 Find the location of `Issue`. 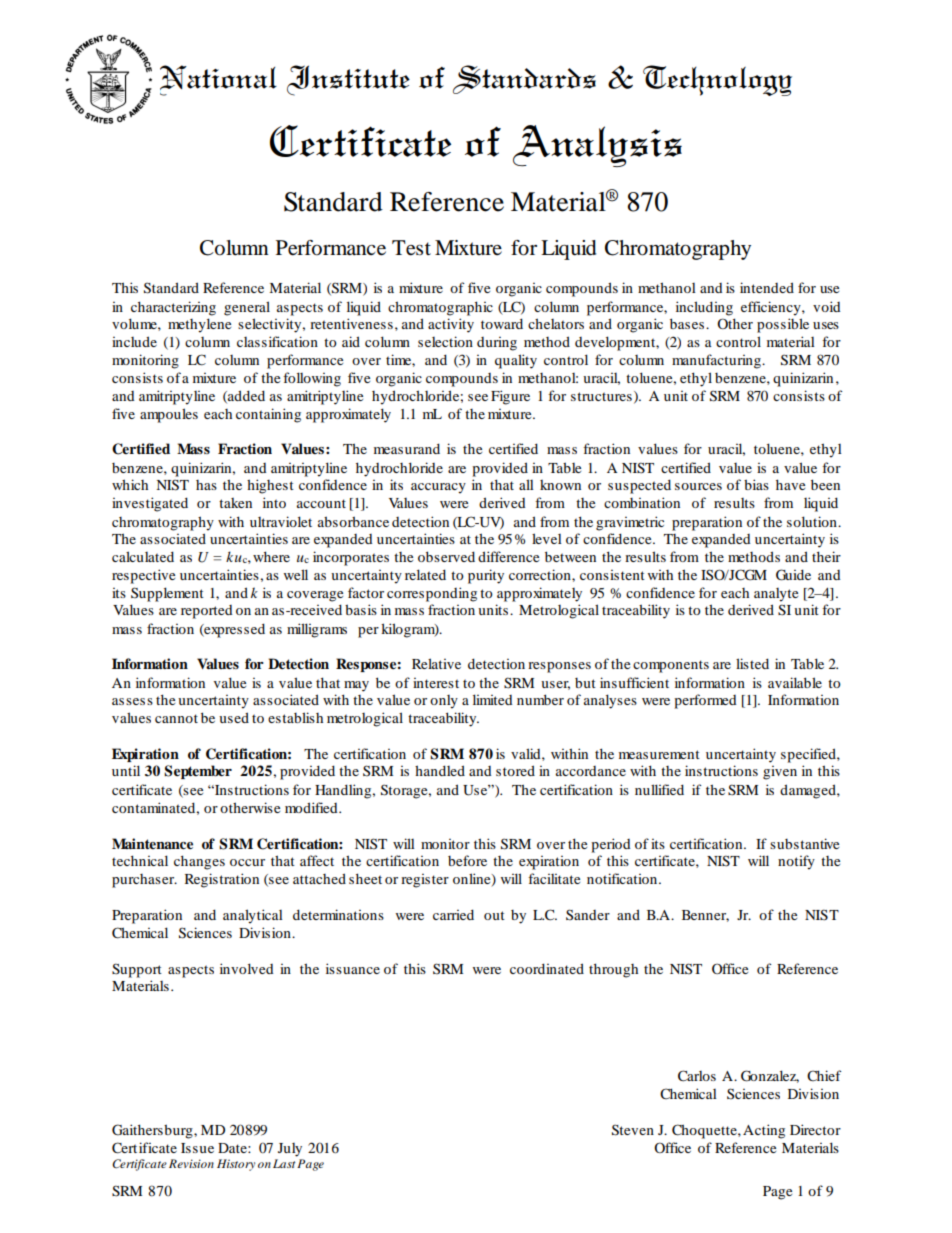

Issue is located at coordinates (197, 1148).
